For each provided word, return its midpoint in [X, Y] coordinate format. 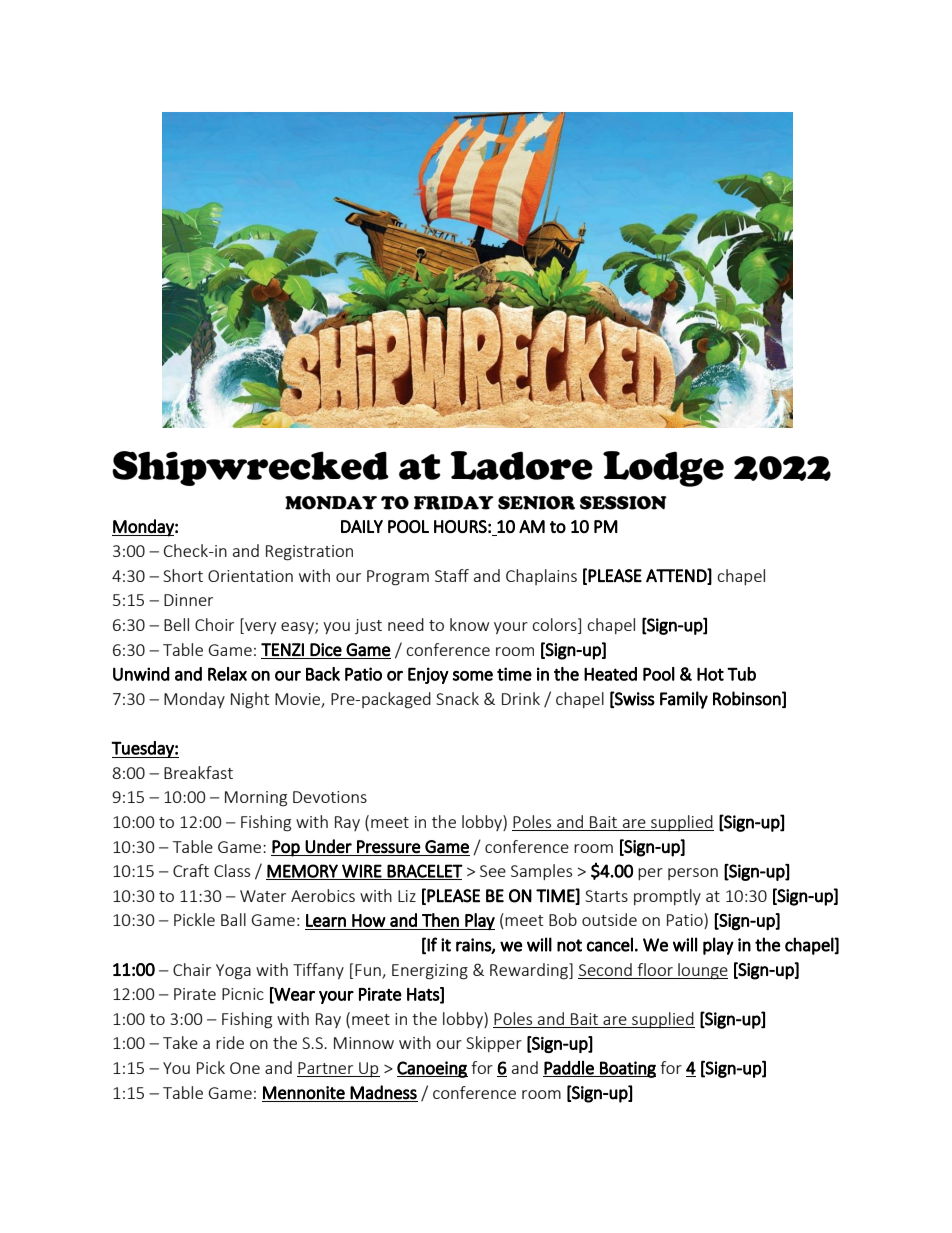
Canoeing [432, 1069]
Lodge [663, 469]
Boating [627, 1069]
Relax [227, 674]
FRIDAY [454, 503]
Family [684, 700]
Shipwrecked [250, 468]
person [693, 874]
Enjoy [428, 675]
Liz [407, 896]
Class [232, 870]
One [245, 1068]
